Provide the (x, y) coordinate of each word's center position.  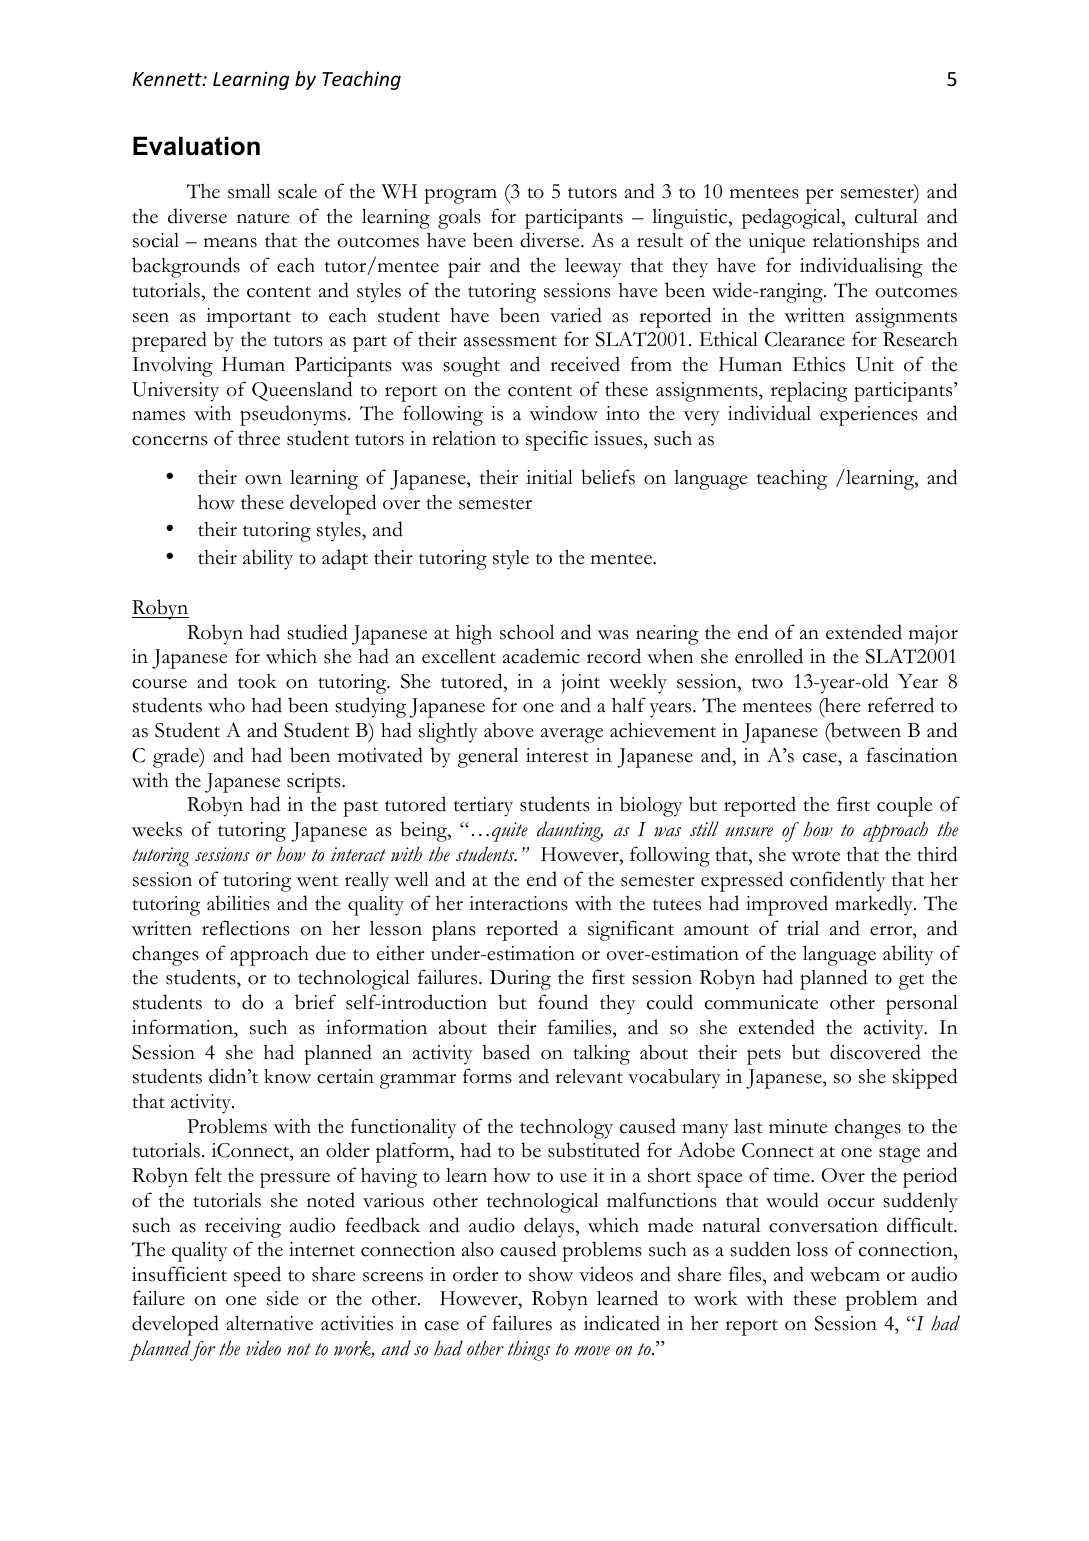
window (563, 413)
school (527, 632)
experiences (869, 416)
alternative (269, 1323)
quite (510, 832)
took (257, 681)
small (249, 191)
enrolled (769, 656)
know (287, 1076)
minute (798, 1126)
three (259, 438)
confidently (837, 881)
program (460, 196)
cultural (886, 216)
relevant (589, 1076)
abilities (238, 903)
